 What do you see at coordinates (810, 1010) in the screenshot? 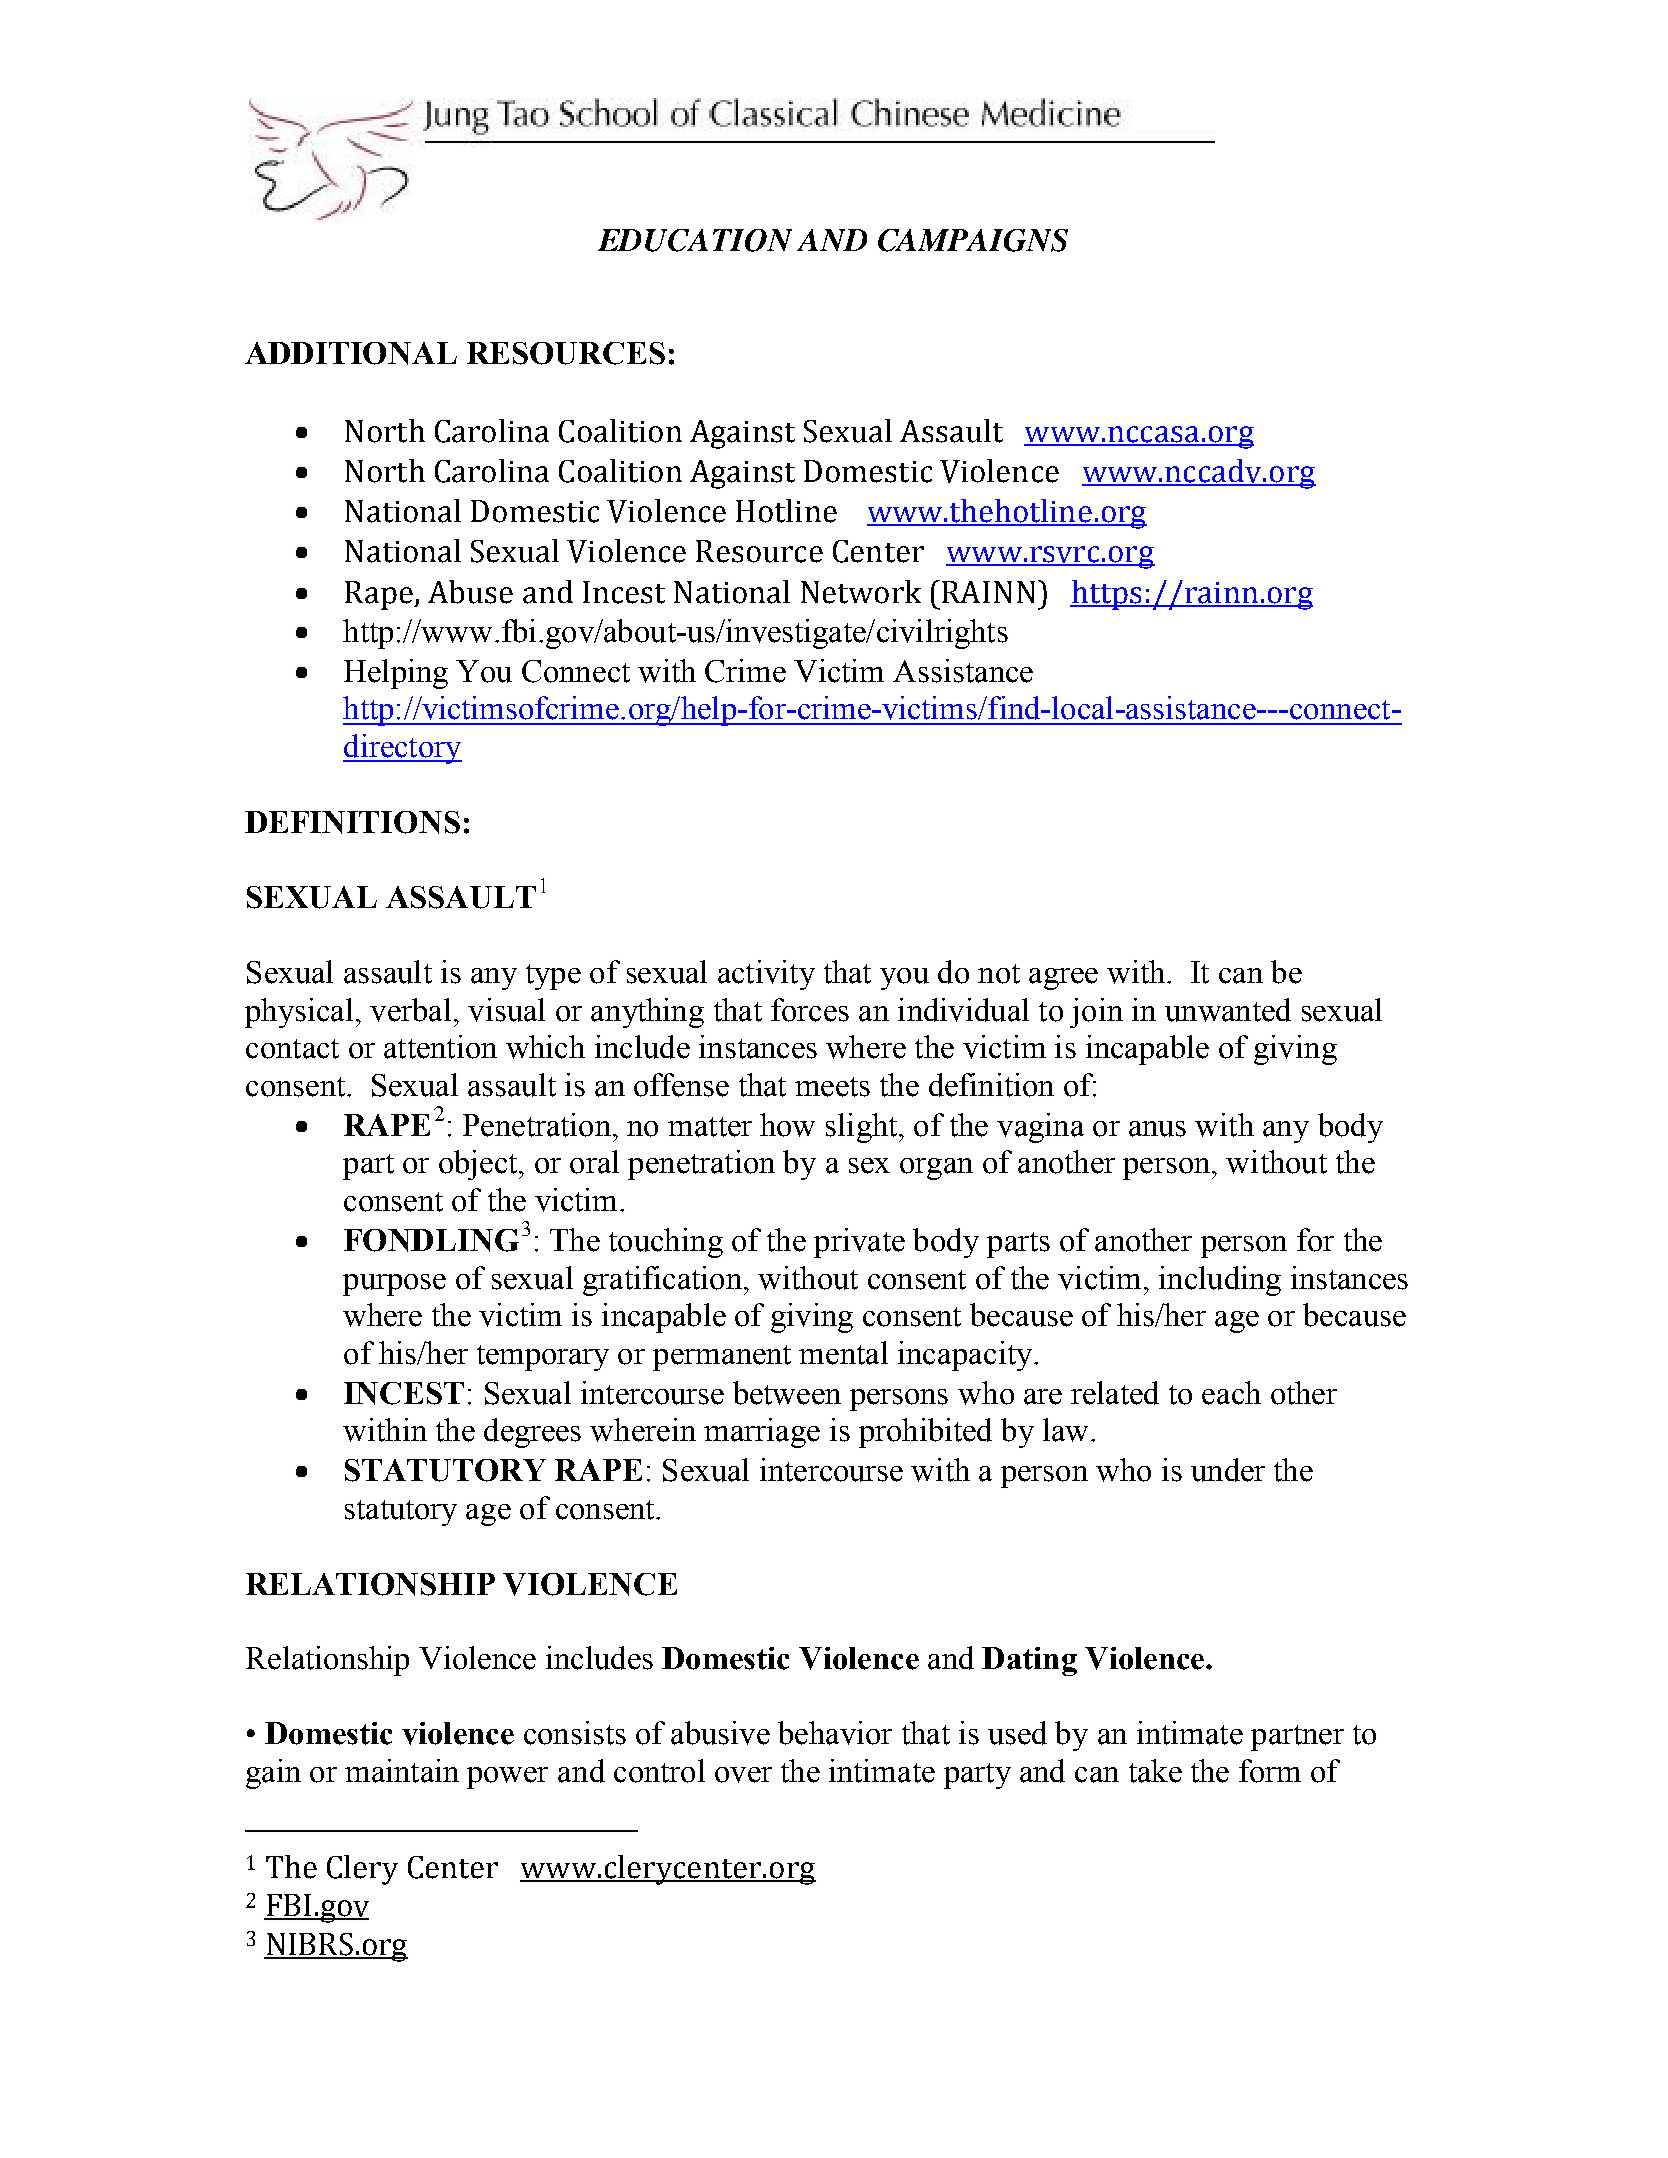
I see `forces` at bounding box center [810, 1010].
